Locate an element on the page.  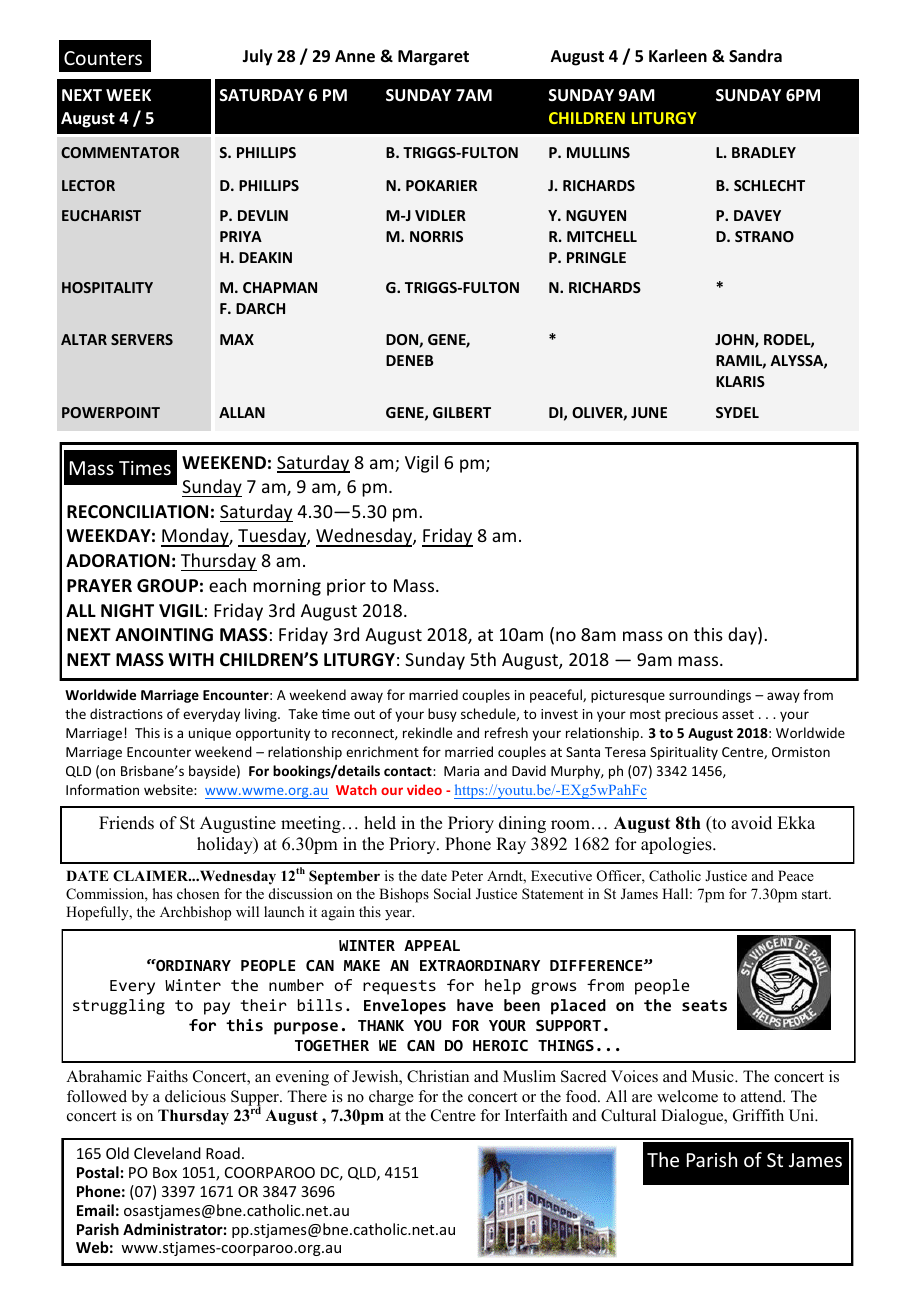
charge is located at coordinates (391, 1098).
